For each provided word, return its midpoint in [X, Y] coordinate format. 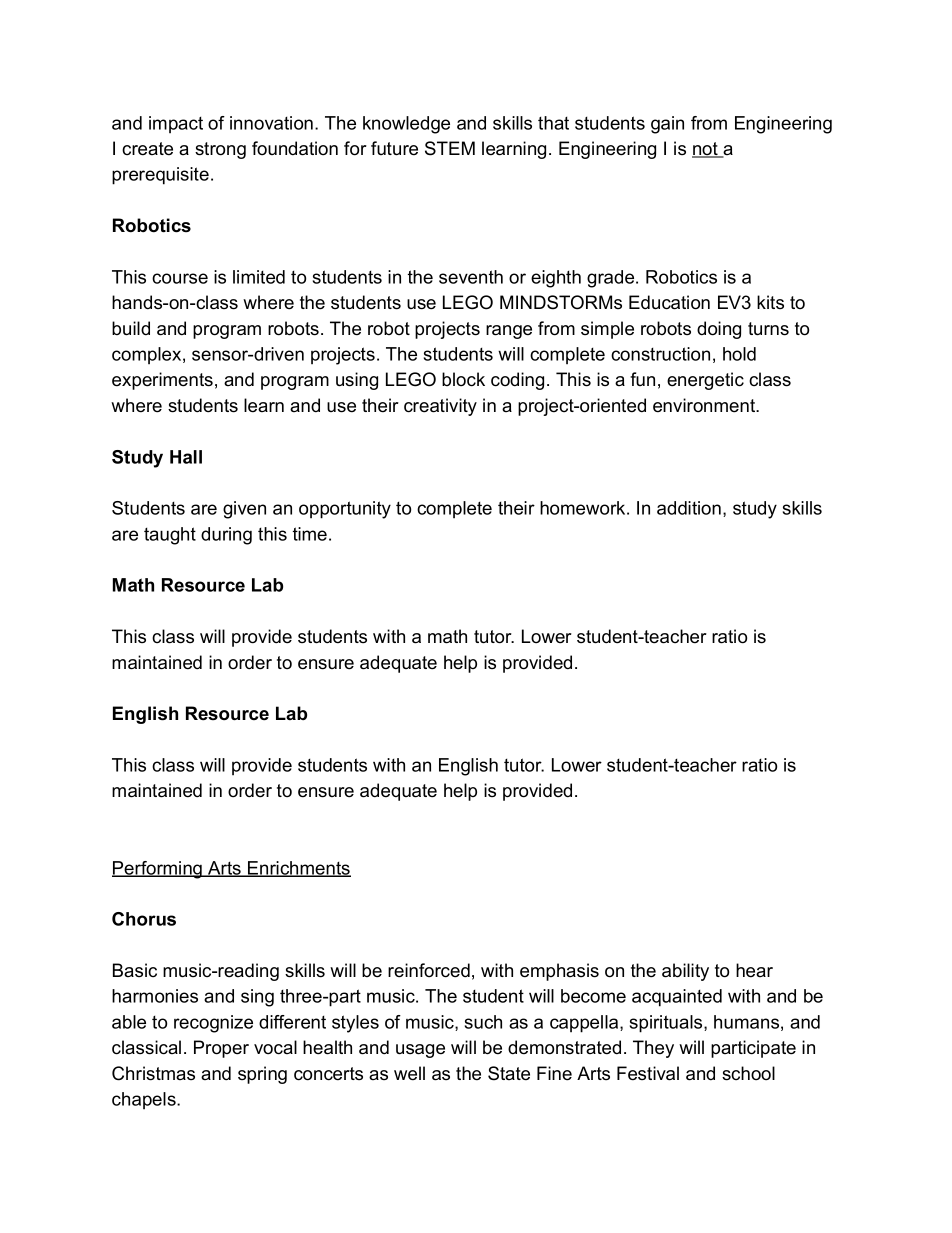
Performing [158, 870]
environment [705, 405]
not [706, 150]
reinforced [429, 970]
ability [685, 972]
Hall [186, 457]
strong [220, 150]
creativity [440, 407]
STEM [450, 148]
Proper [221, 1049]
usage [420, 1051]
